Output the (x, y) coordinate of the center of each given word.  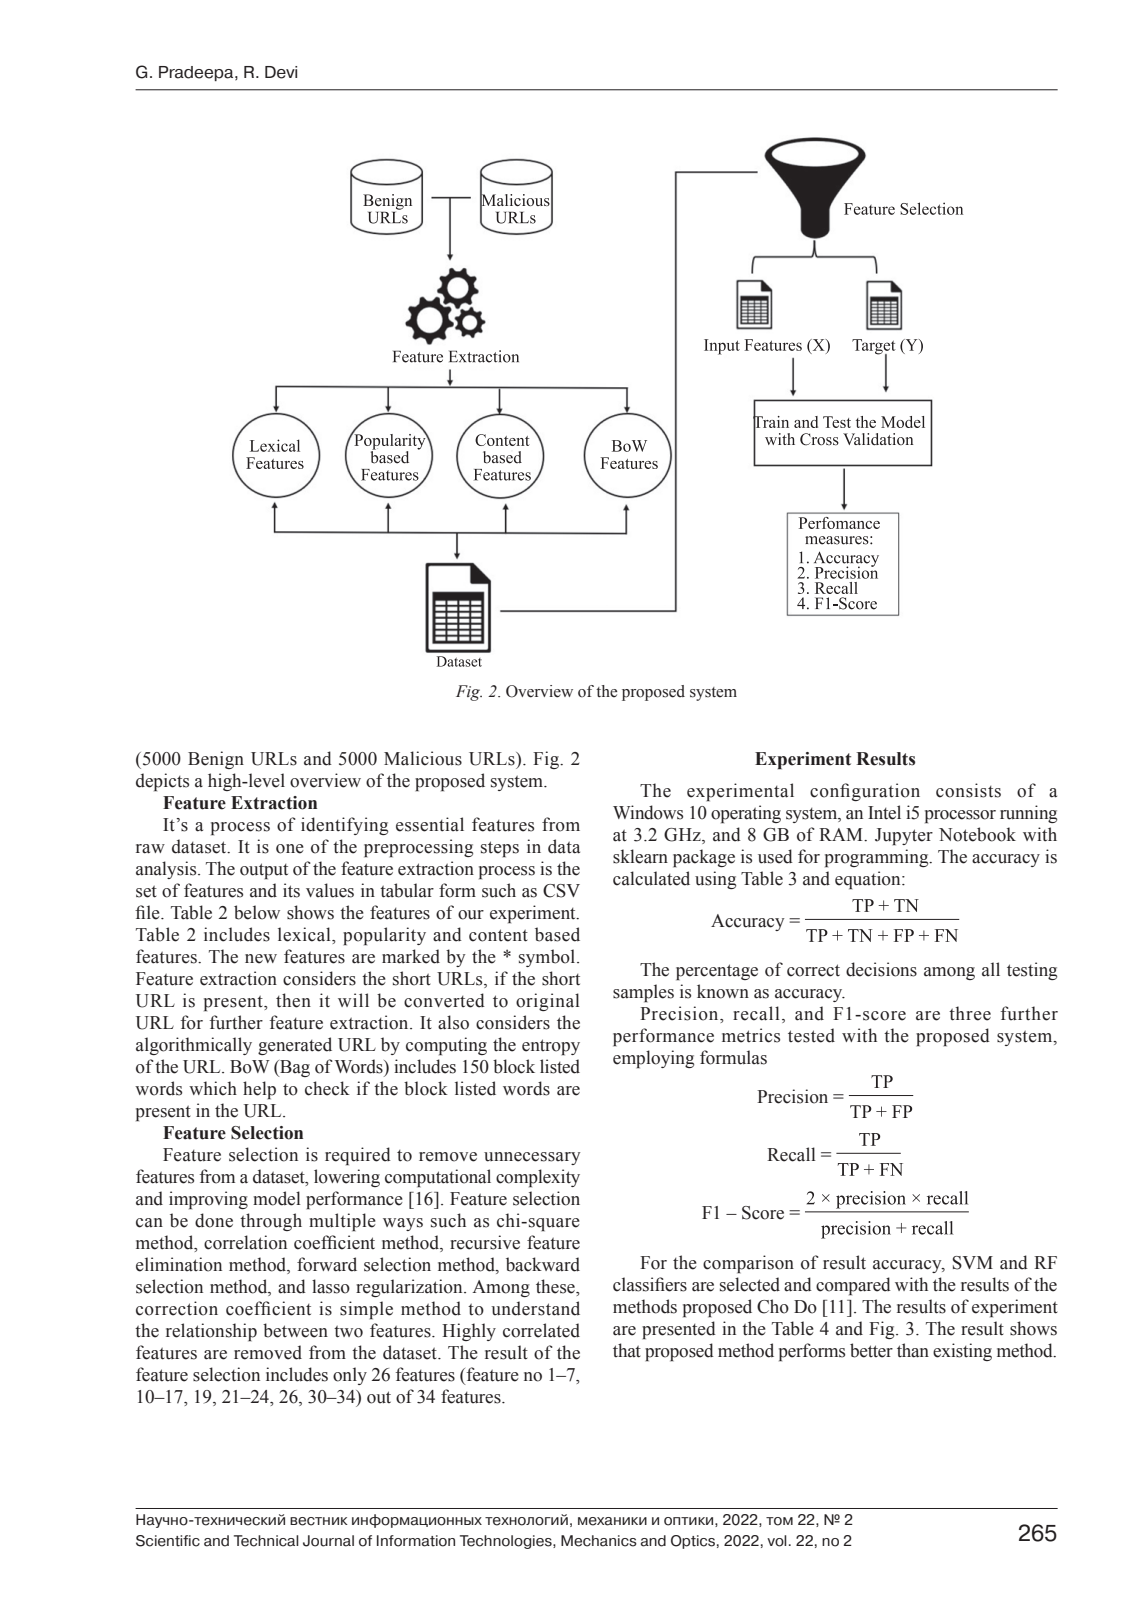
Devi (281, 72)
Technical (266, 1541)
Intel (884, 812)
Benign (216, 760)
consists (968, 790)
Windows (648, 812)
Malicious (423, 758)
